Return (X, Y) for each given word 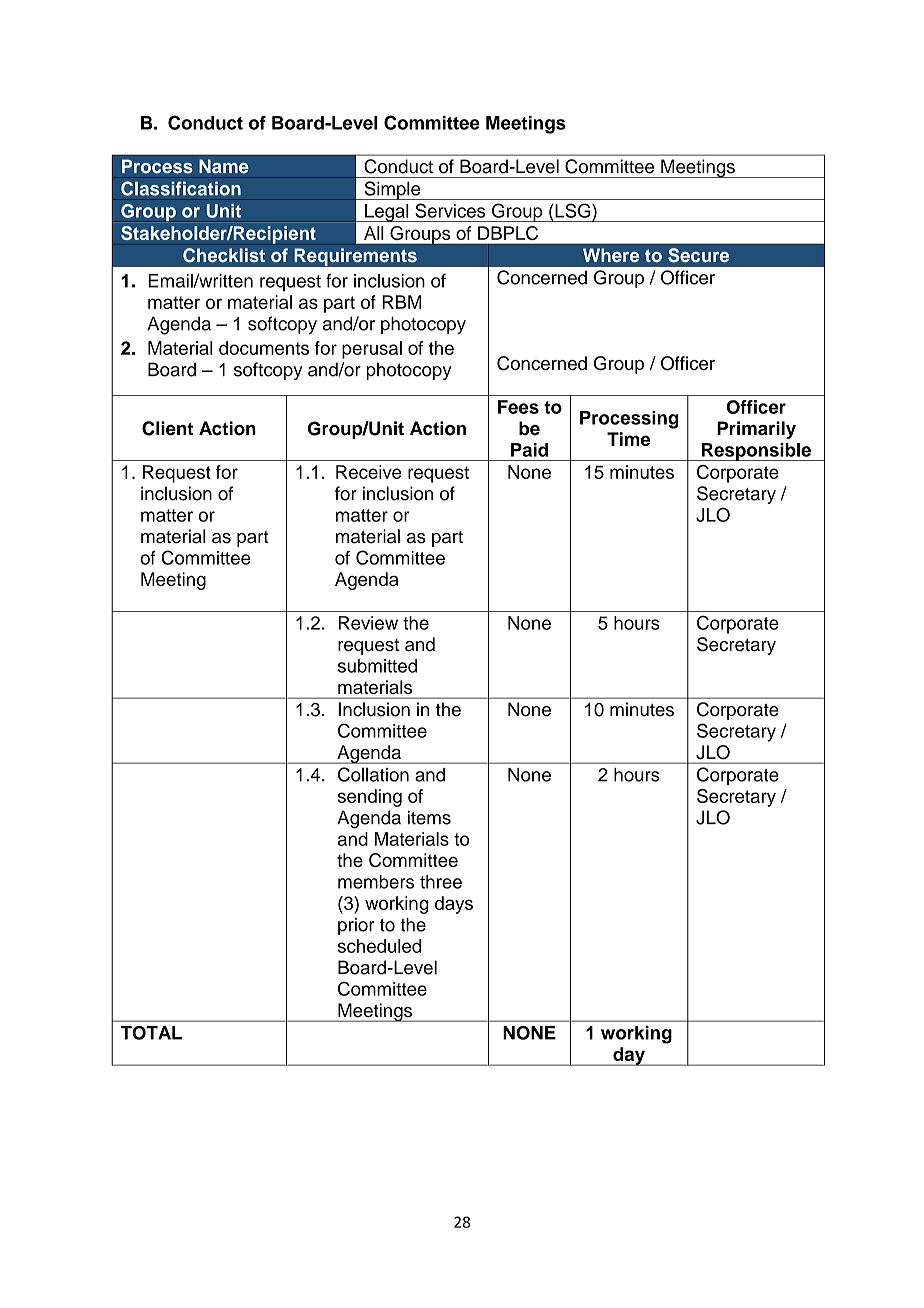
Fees (518, 407)
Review (368, 623)
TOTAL (151, 1033)
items (429, 817)
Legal (387, 213)
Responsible (756, 452)
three (441, 882)
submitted (377, 666)
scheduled (379, 946)
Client (167, 428)
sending (370, 798)
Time (628, 439)
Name (224, 166)
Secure (698, 255)
